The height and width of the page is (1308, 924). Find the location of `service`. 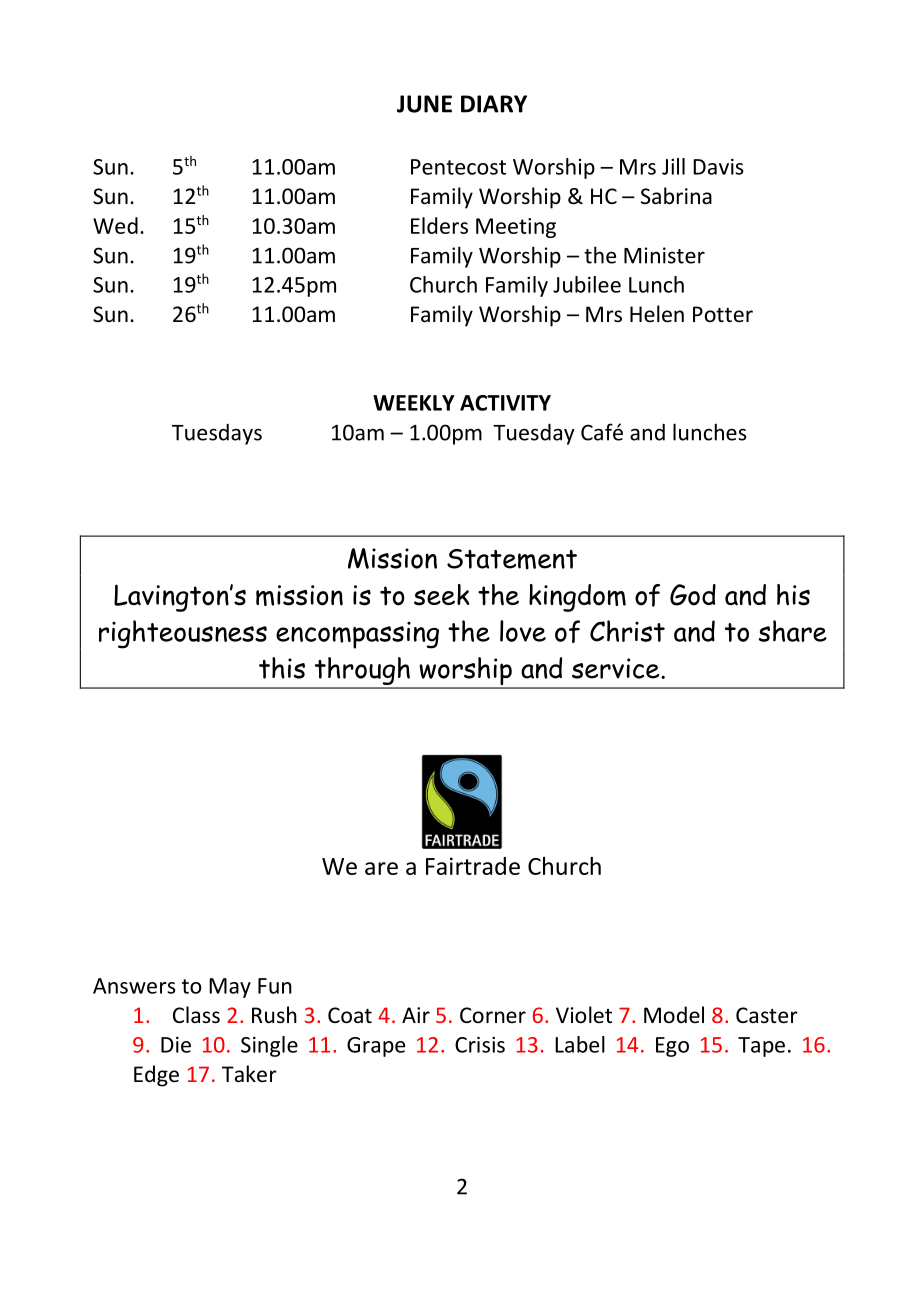

service is located at coordinates (617, 668).
